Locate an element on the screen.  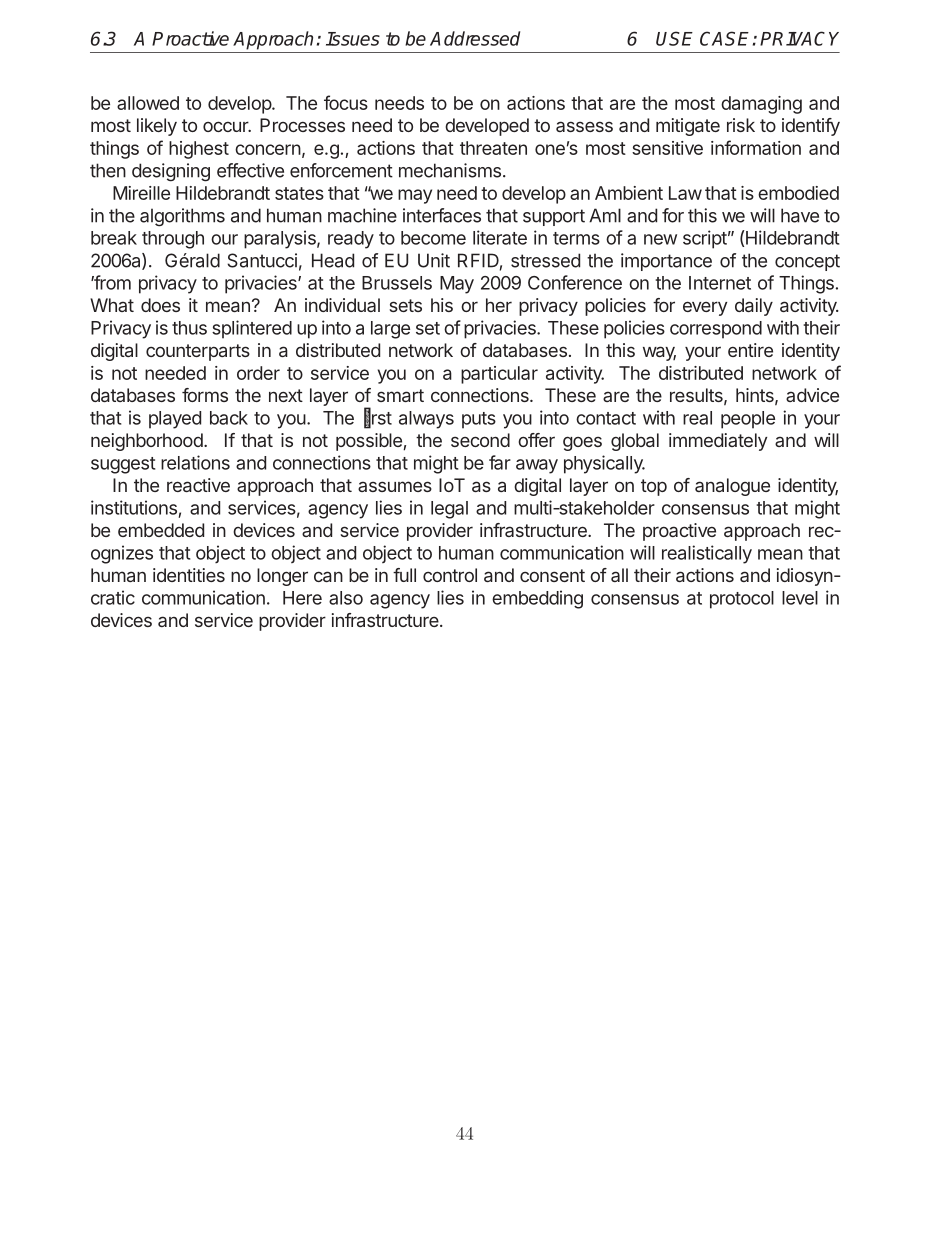
allowed is located at coordinates (148, 103).
